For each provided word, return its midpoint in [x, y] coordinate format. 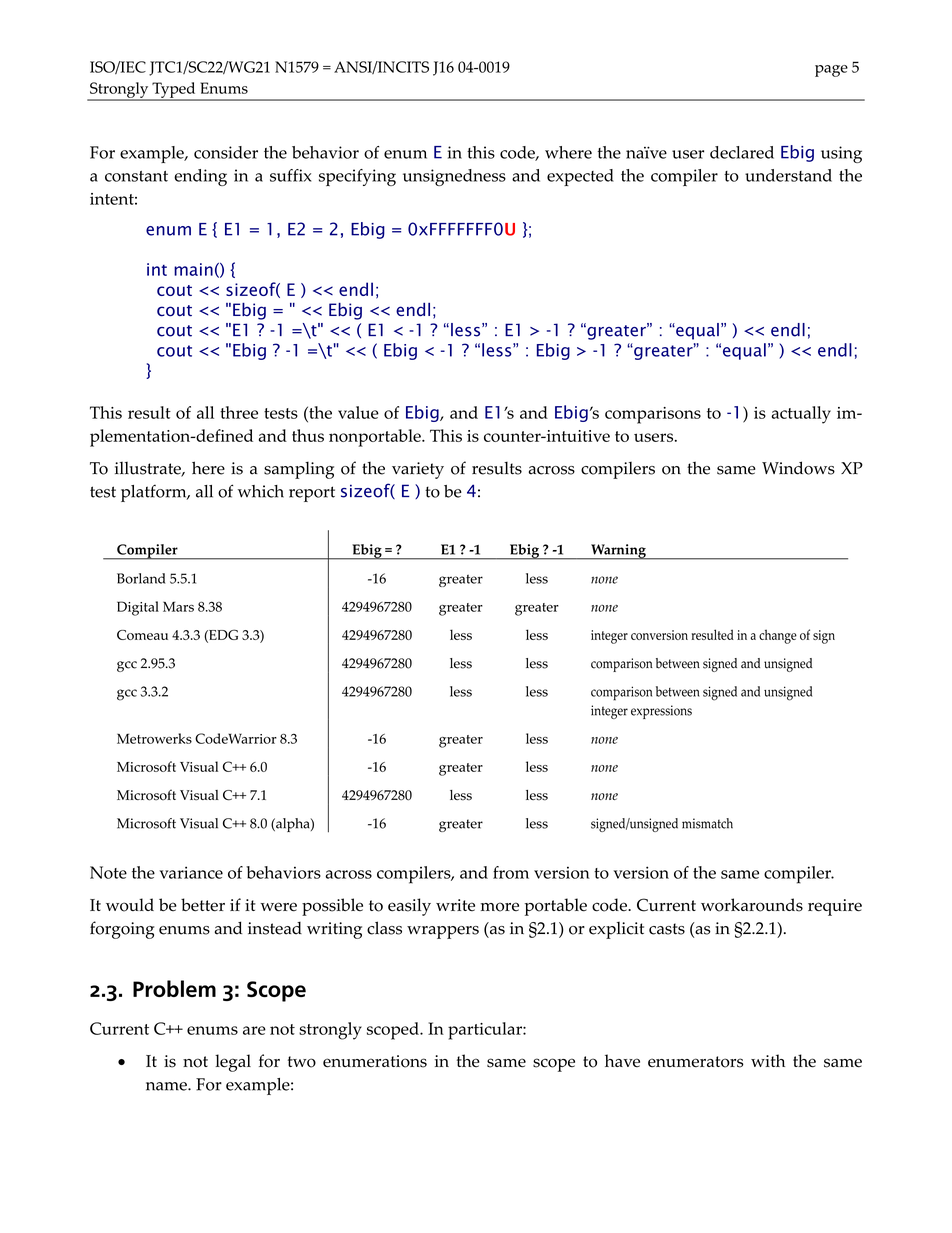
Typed [174, 91]
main [193, 269]
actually [801, 415]
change [778, 636]
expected [580, 177]
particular [486, 1031]
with [768, 1060]
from [511, 872]
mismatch [707, 823]
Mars [178, 606]
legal [233, 1063]
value [358, 412]
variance [191, 872]
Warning [618, 552]
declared [742, 152]
